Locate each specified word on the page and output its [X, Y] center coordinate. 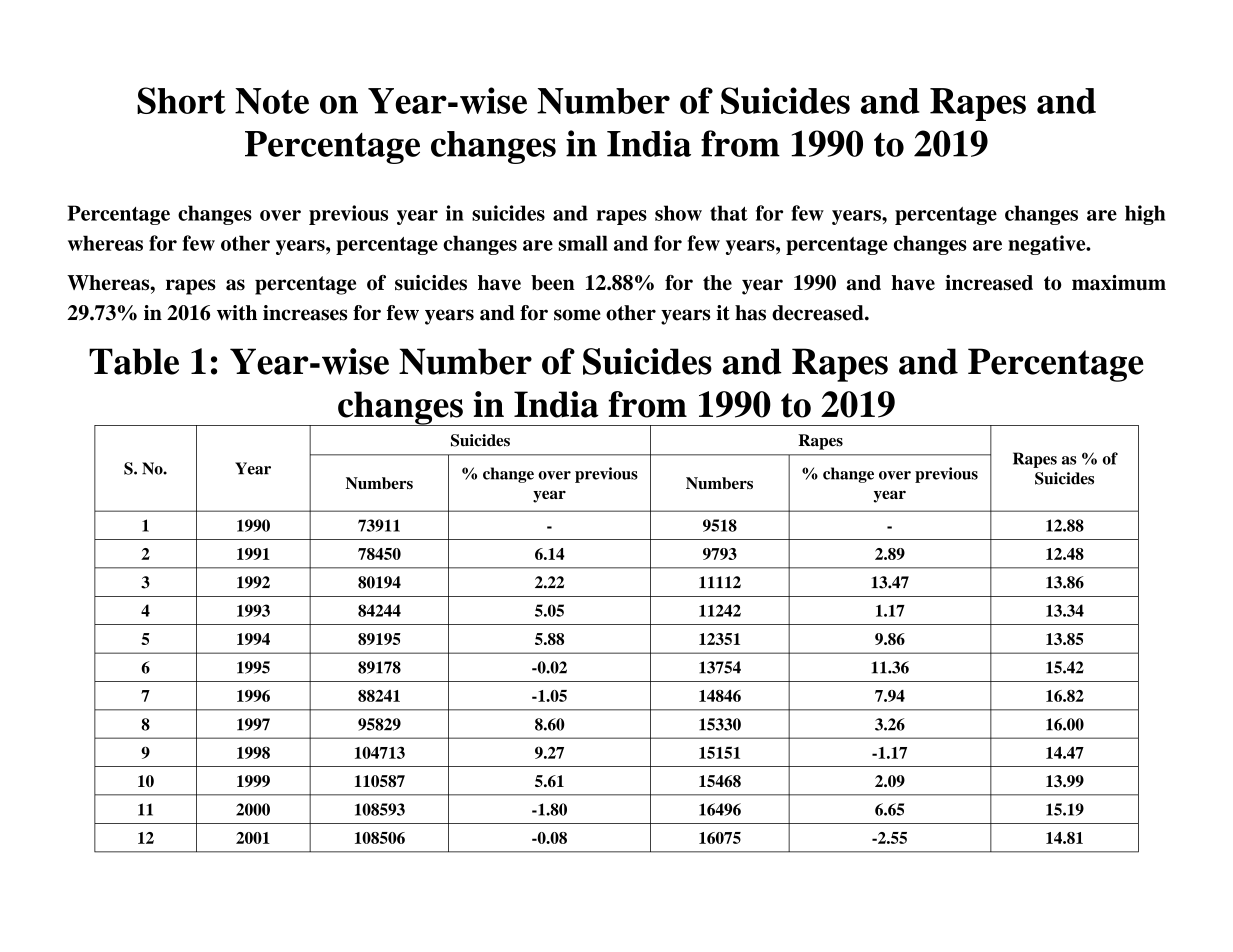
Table [134, 361]
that [729, 213]
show [678, 213]
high [1145, 215]
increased [989, 283]
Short [181, 100]
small [583, 243]
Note [272, 101]
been [553, 283]
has [750, 313]
